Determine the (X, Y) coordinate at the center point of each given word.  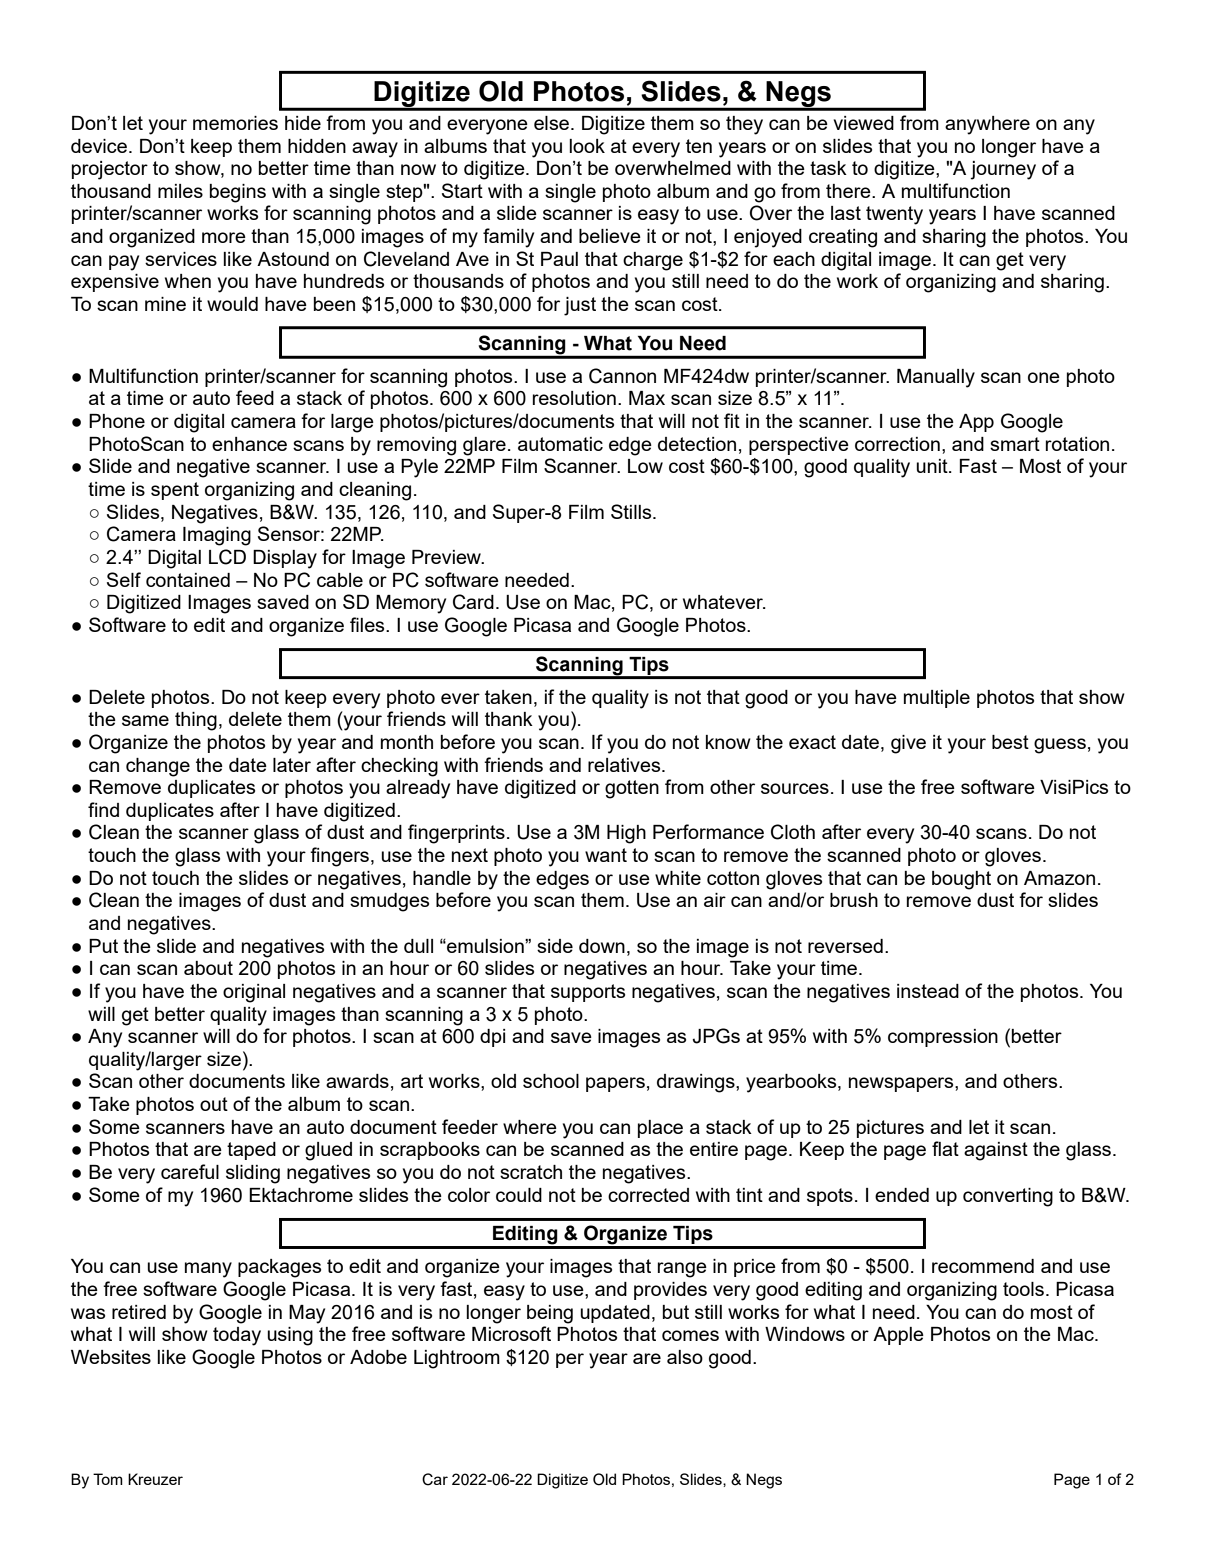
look (587, 146)
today (237, 1336)
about (208, 968)
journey (1003, 170)
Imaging (217, 536)
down (602, 946)
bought (961, 880)
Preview (448, 557)
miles (180, 191)
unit (933, 466)
